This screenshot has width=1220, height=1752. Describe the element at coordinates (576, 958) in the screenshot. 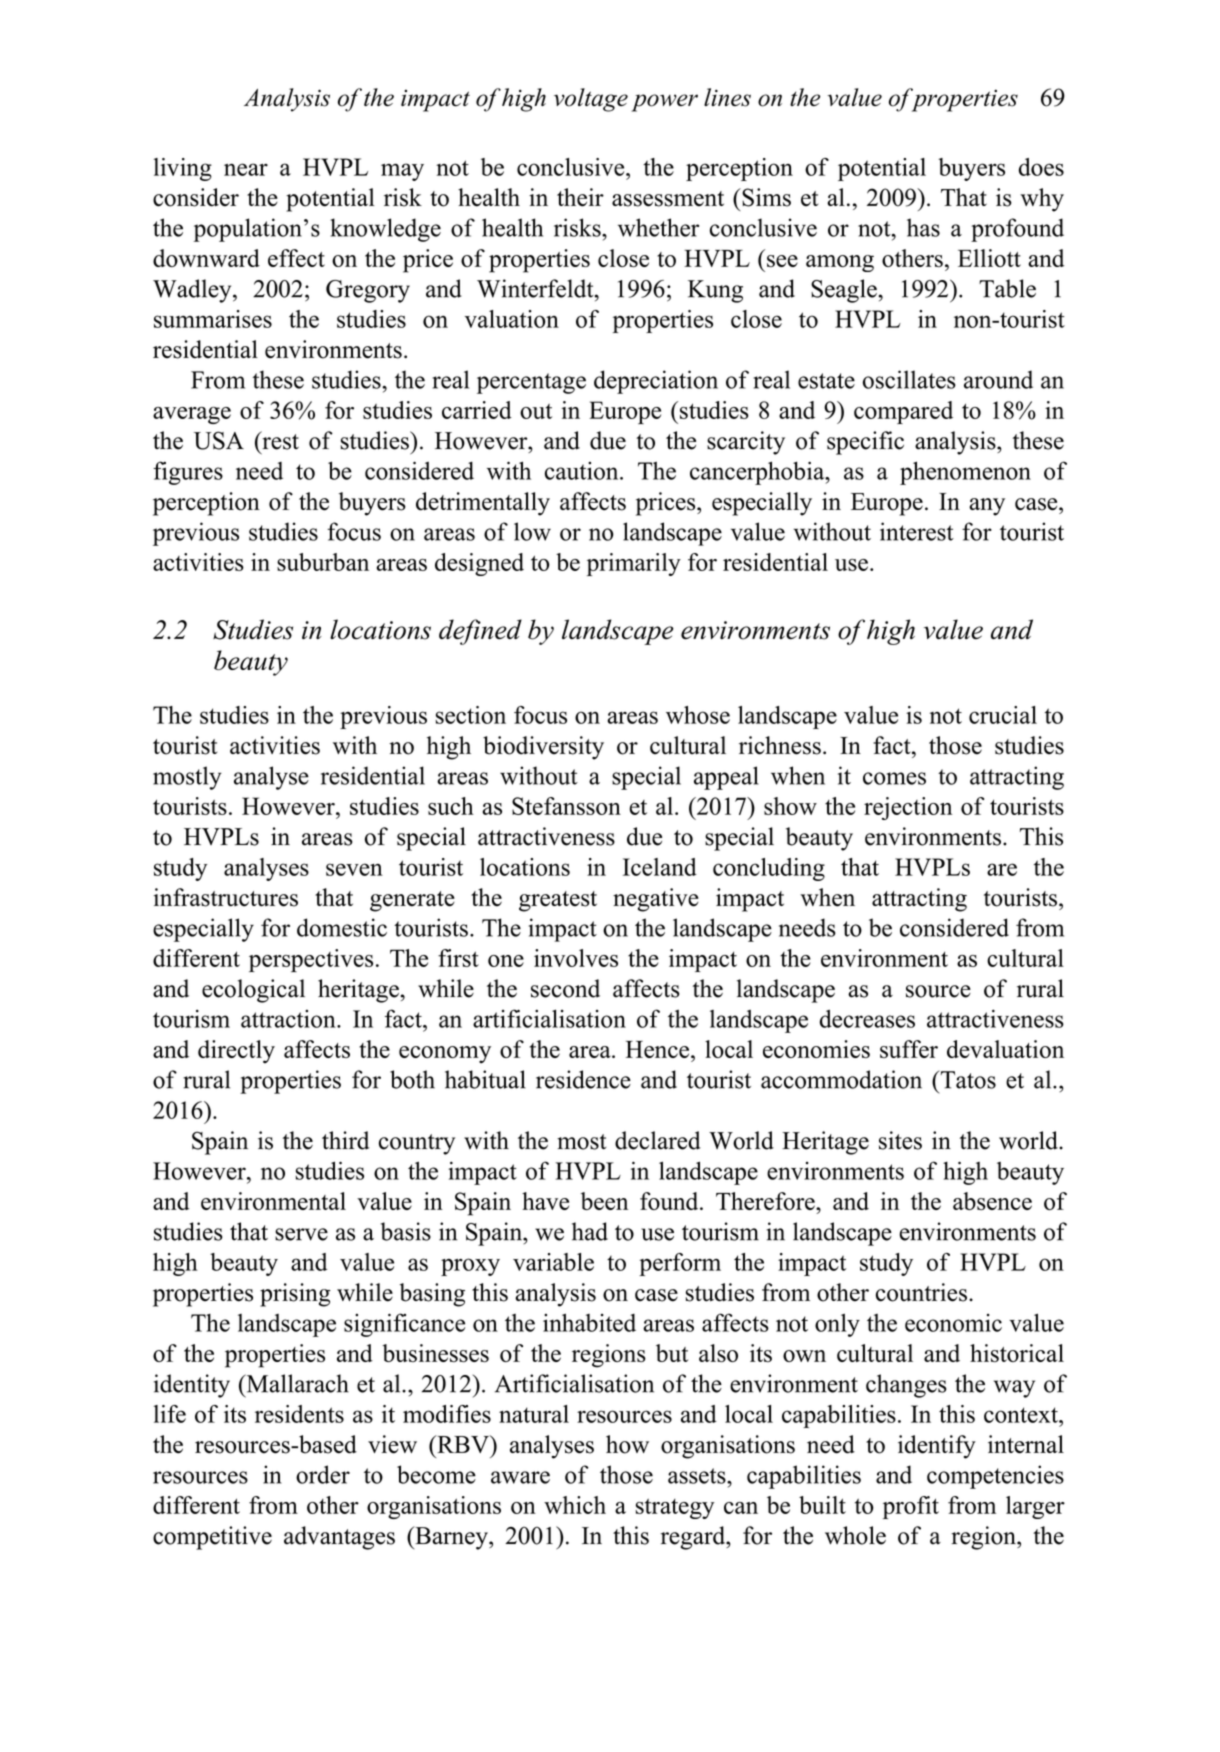

I see `involves` at that location.
